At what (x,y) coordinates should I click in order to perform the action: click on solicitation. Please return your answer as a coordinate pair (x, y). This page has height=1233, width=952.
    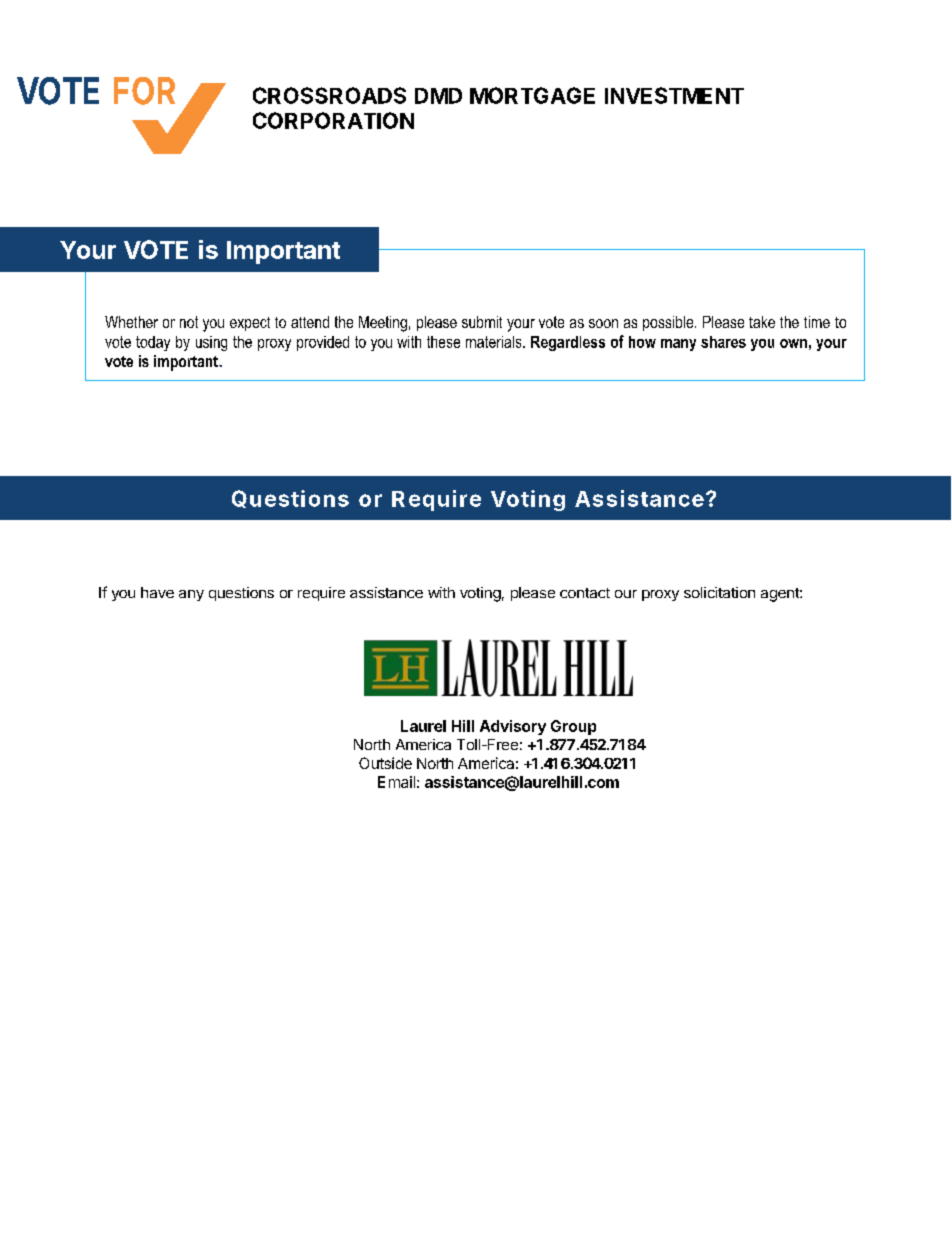
    Looking at the image, I should click on (719, 592).
